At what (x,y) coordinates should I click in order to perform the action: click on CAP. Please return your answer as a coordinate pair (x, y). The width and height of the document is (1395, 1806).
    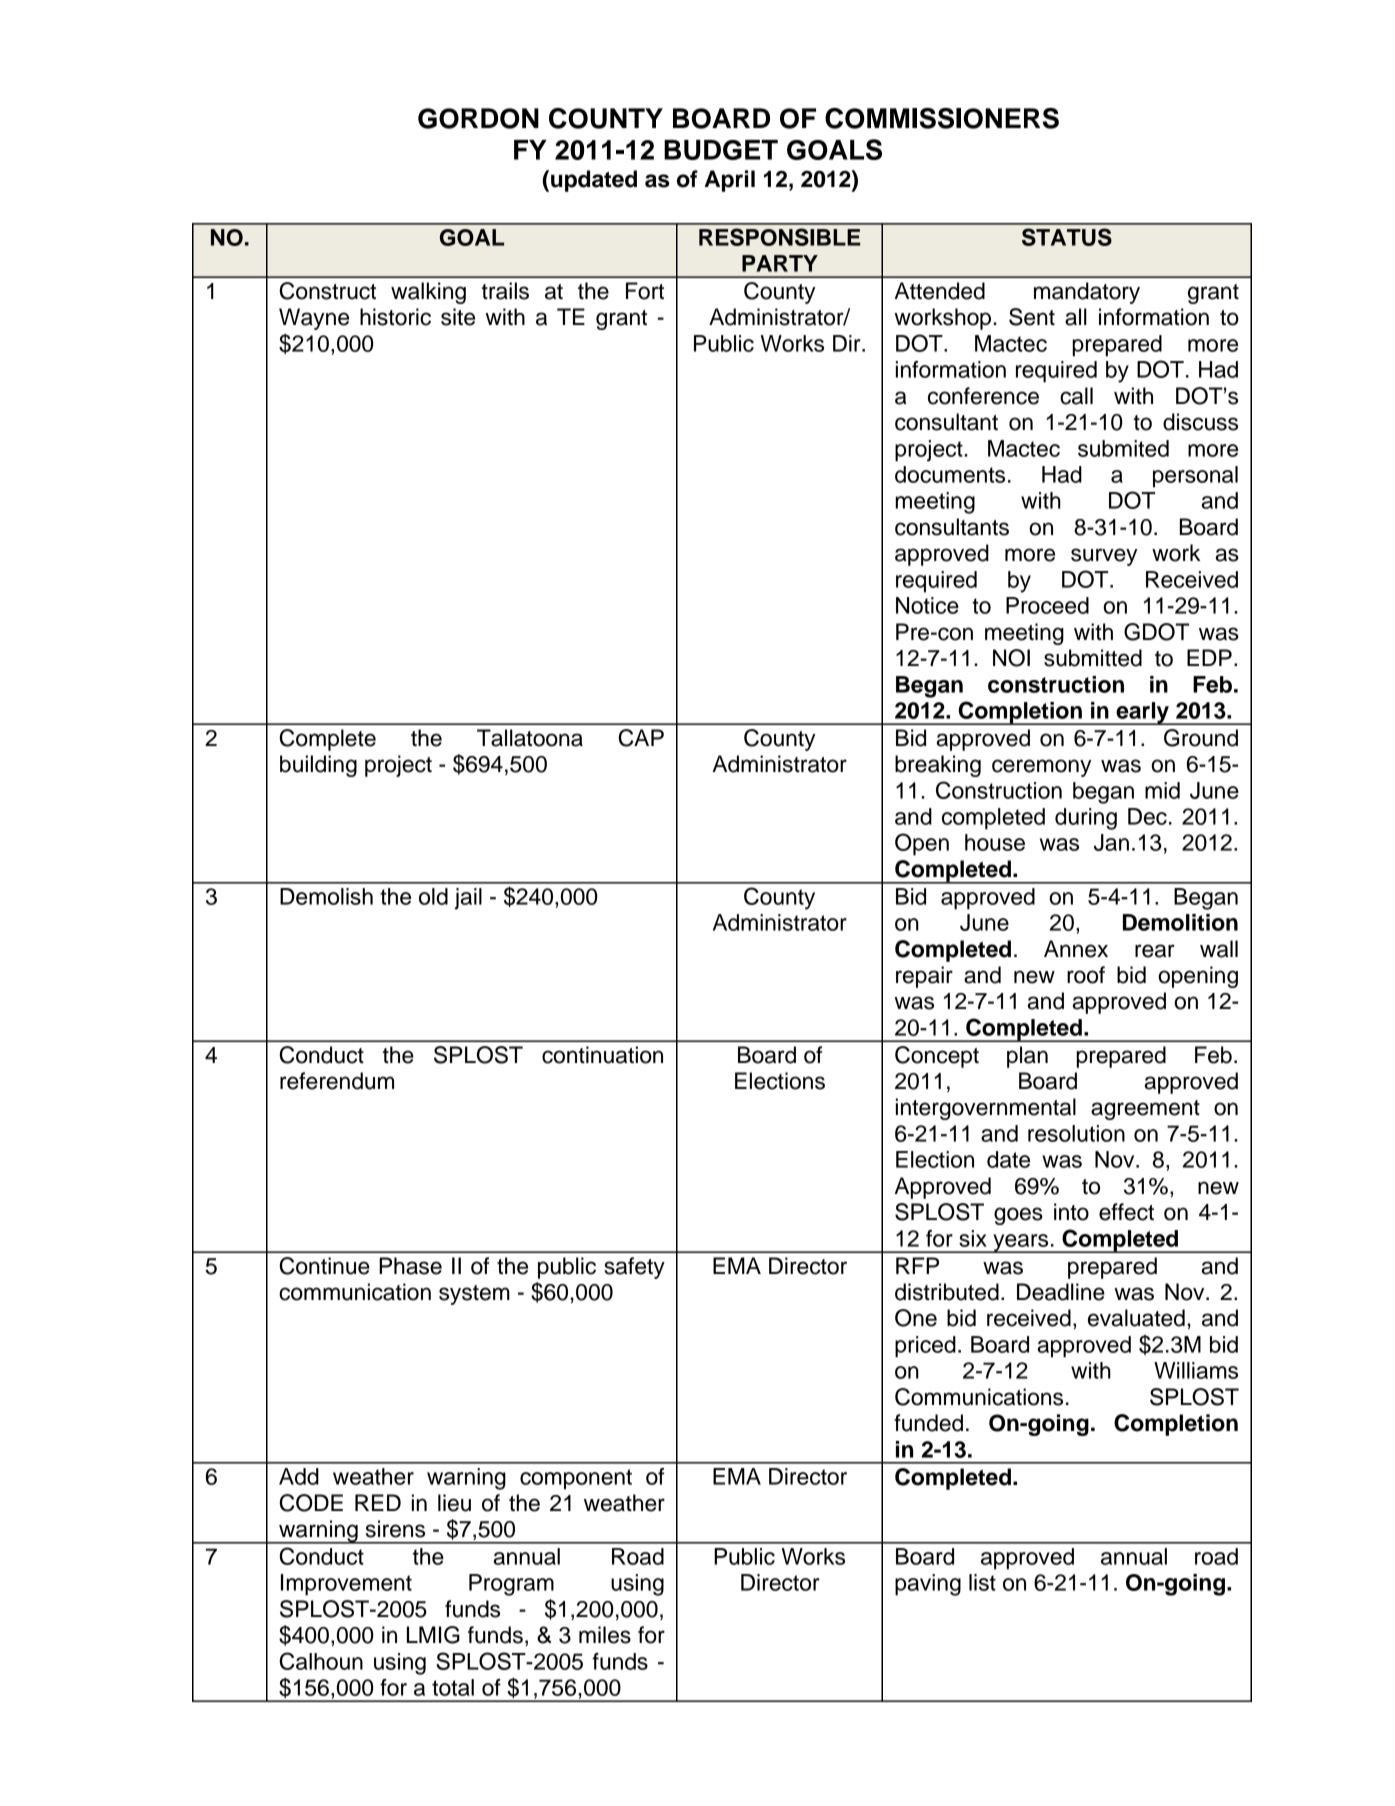
    Looking at the image, I should click on (641, 738).
